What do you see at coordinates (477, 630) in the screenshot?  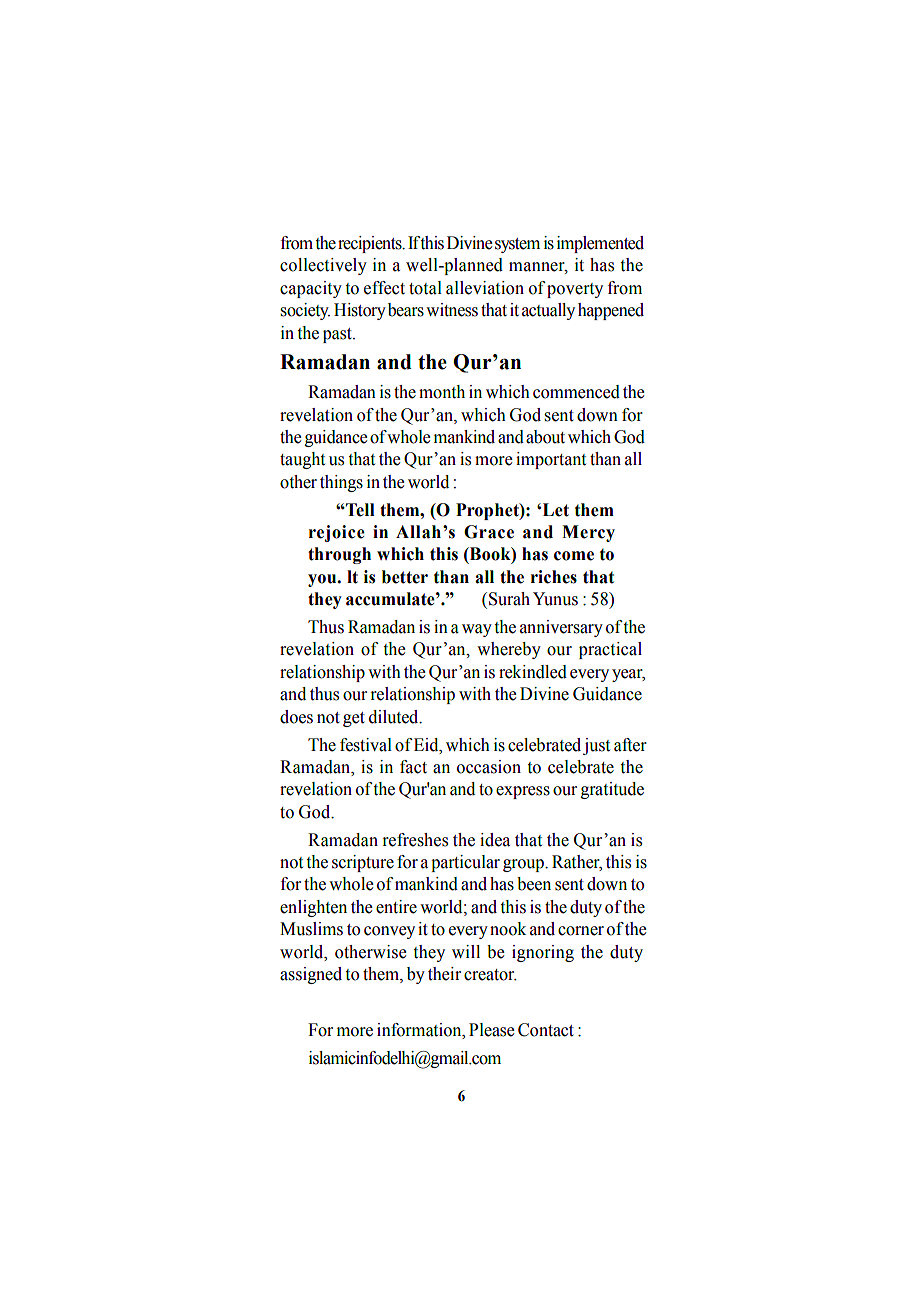 I see `way` at bounding box center [477, 630].
